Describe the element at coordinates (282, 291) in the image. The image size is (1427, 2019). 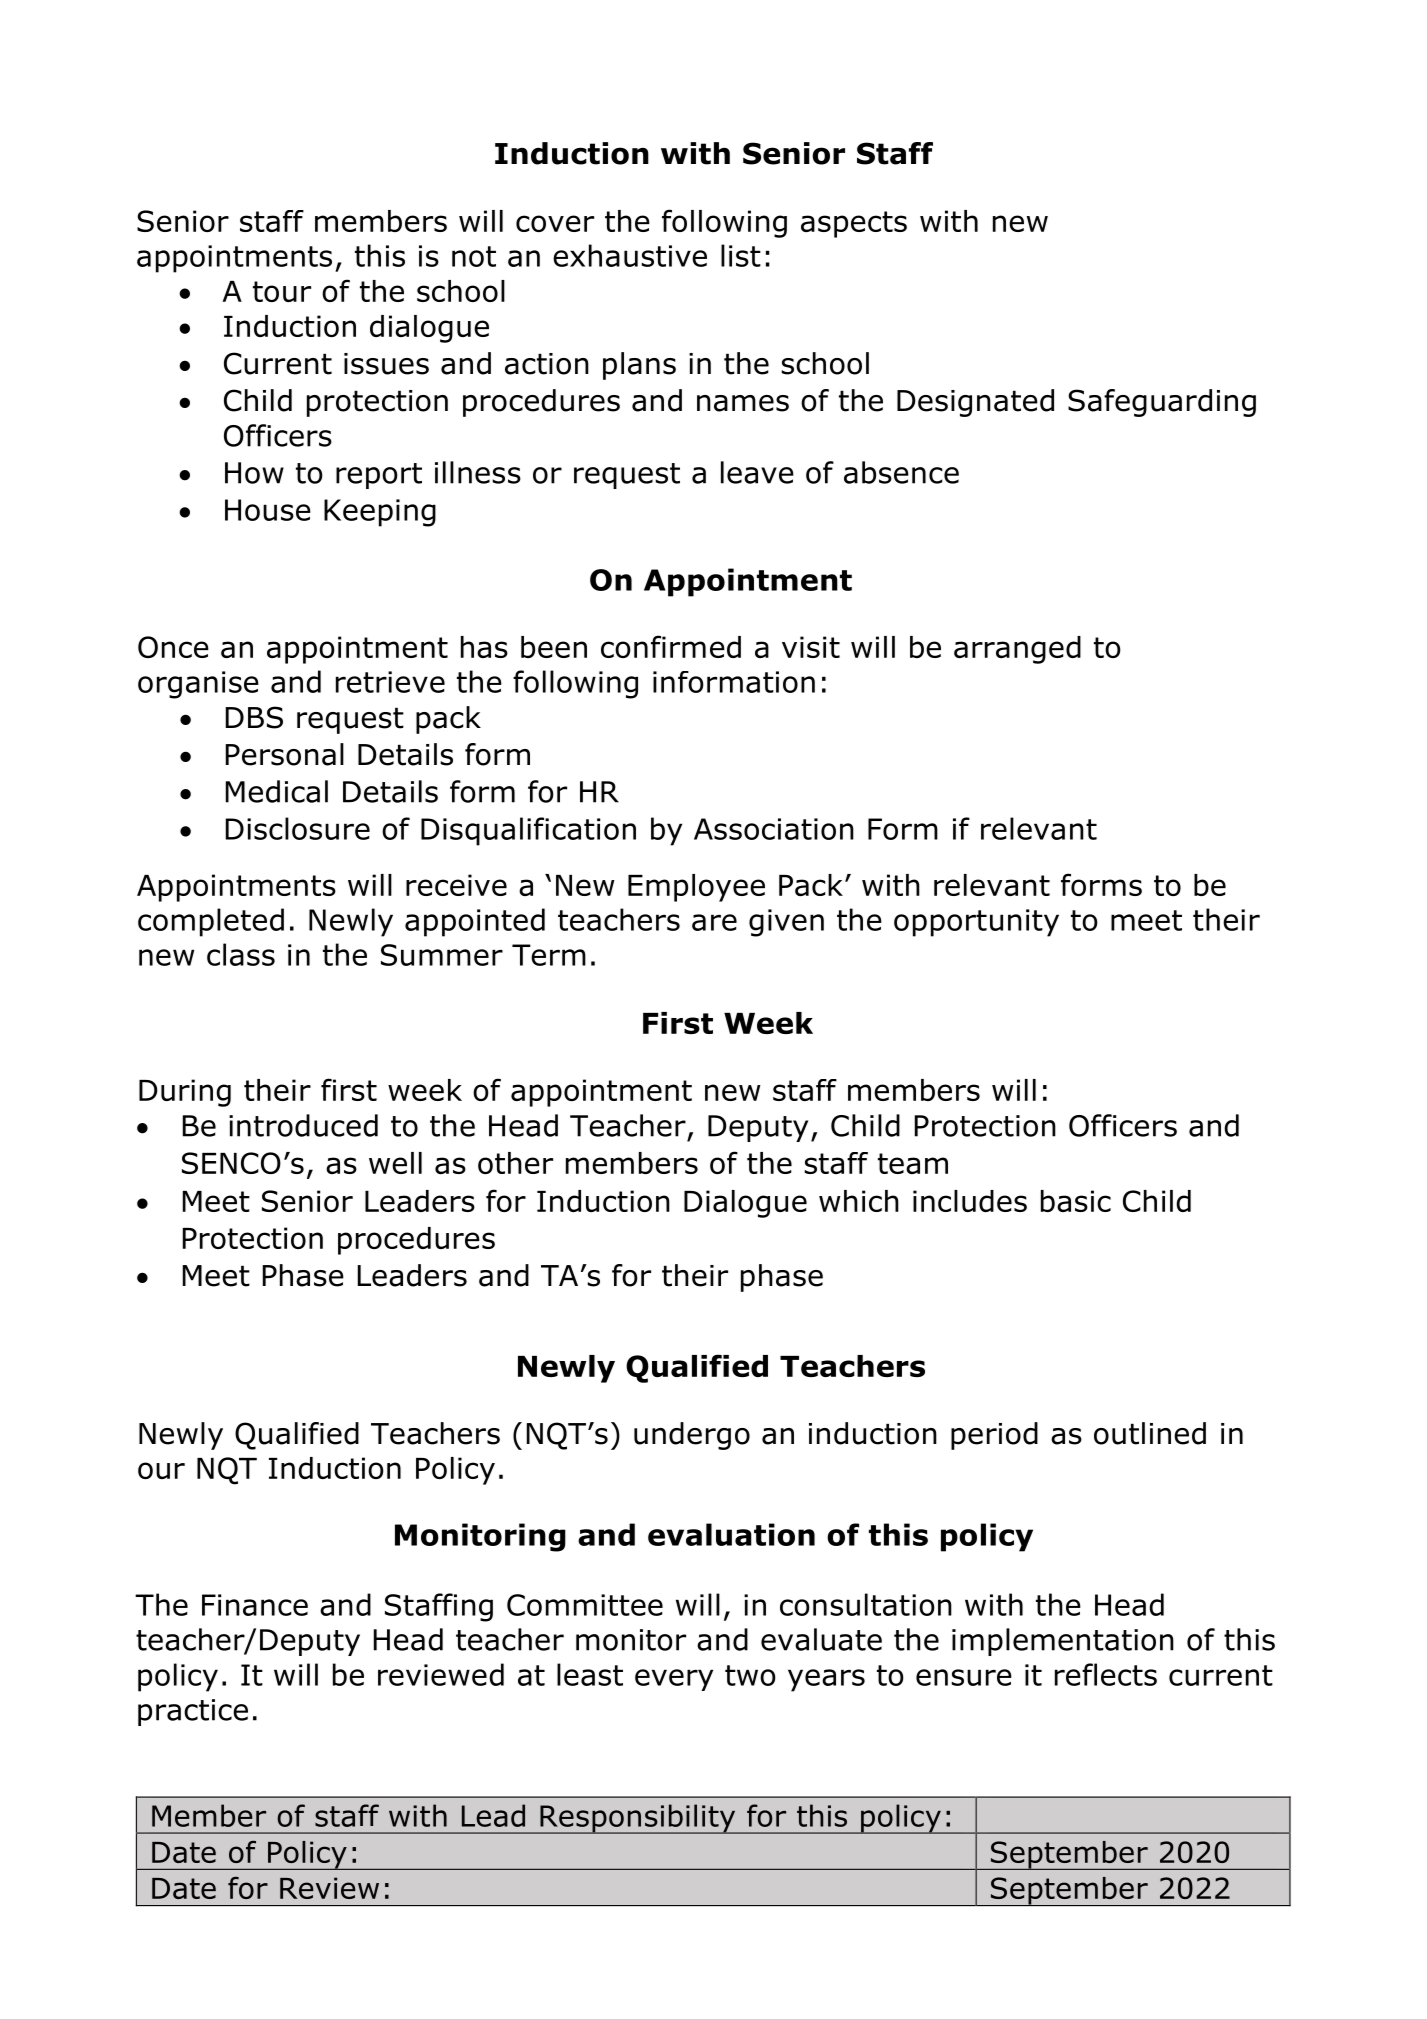
I see `tour` at that location.
